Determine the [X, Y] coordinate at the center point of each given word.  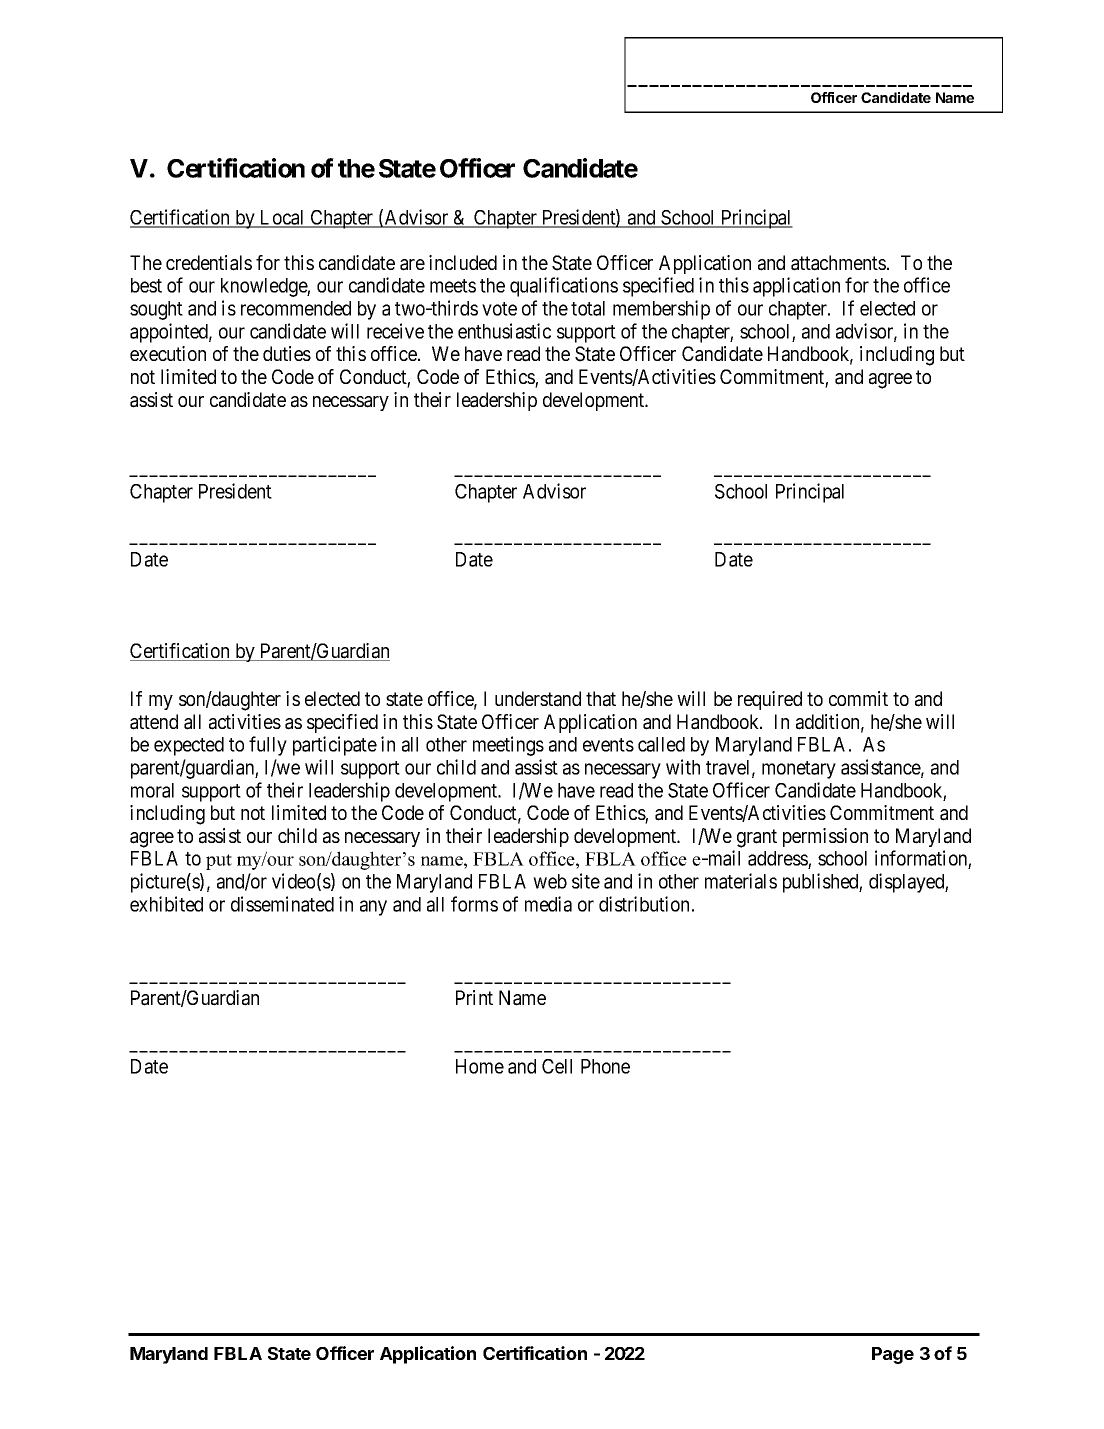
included [463, 262]
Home [480, 1066]
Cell [557, 1066]
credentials [209, 263]
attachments [838, 263]
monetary [799, 770]
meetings [508, 746]
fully [268, 746]
